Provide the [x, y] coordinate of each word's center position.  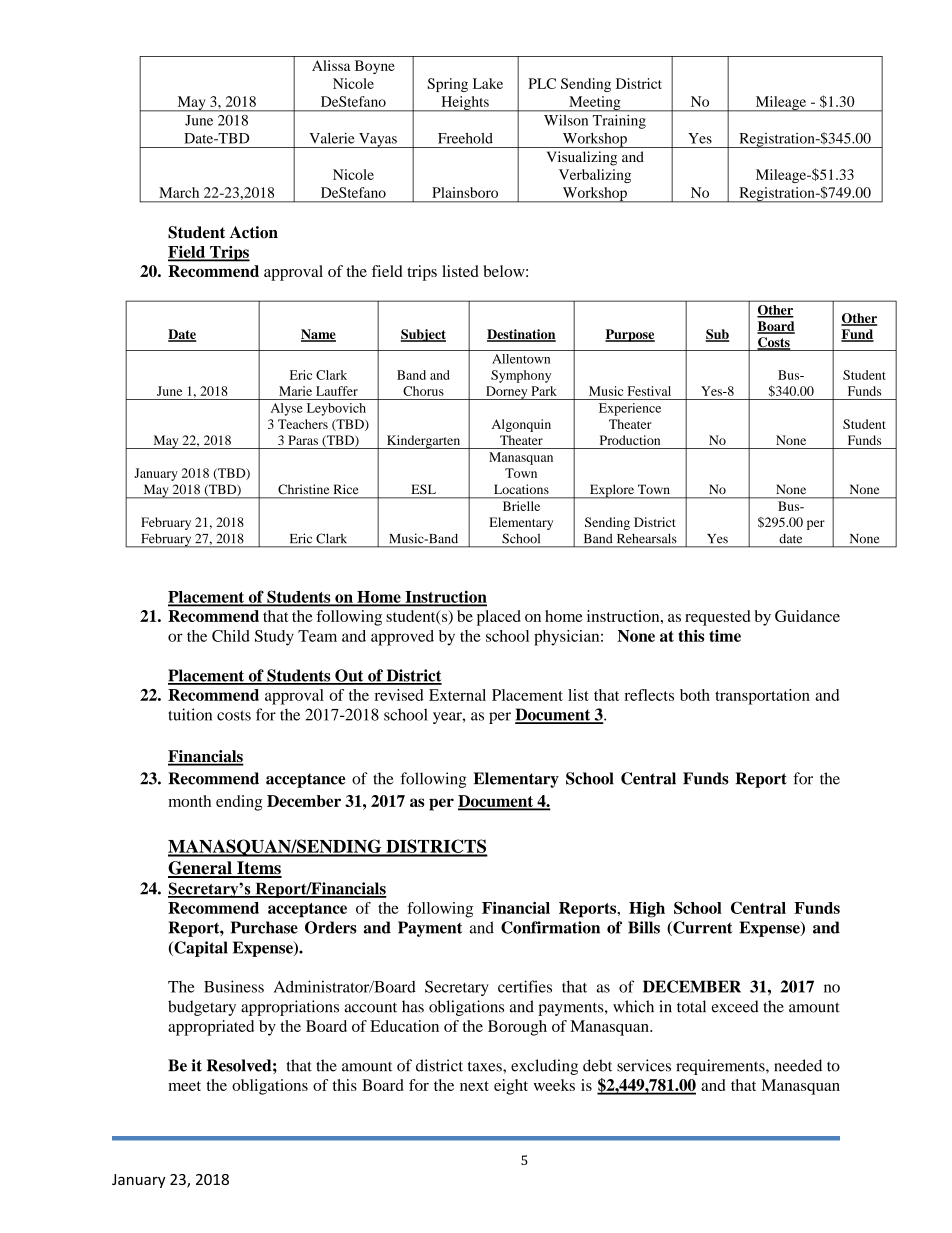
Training [619, 122]
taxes [486, 1066]
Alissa [331, 65]
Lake [488, 83]
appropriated [211, 1028]
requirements [721, 1067]
